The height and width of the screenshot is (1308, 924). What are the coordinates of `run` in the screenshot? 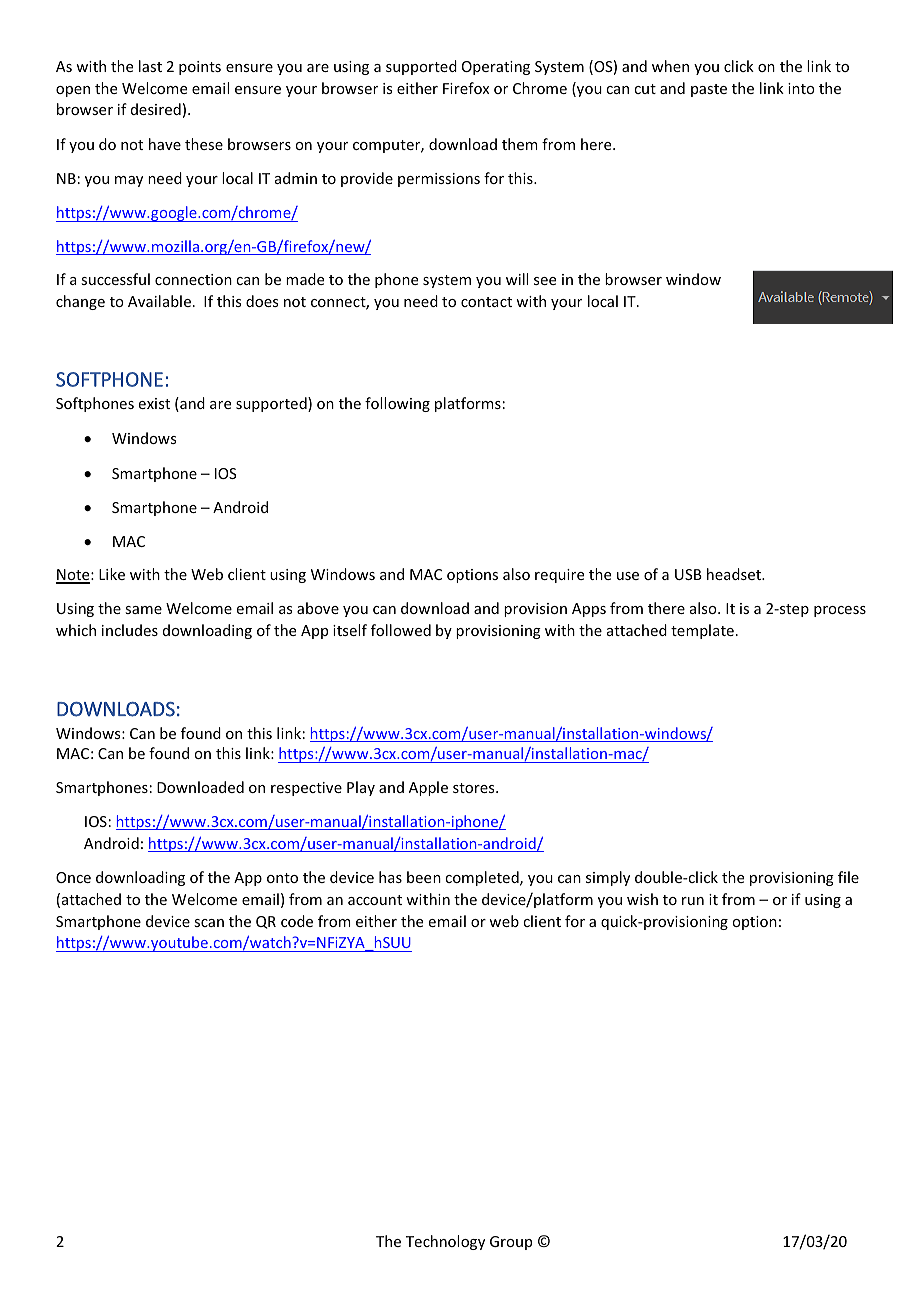 It's located at (693, 901).
